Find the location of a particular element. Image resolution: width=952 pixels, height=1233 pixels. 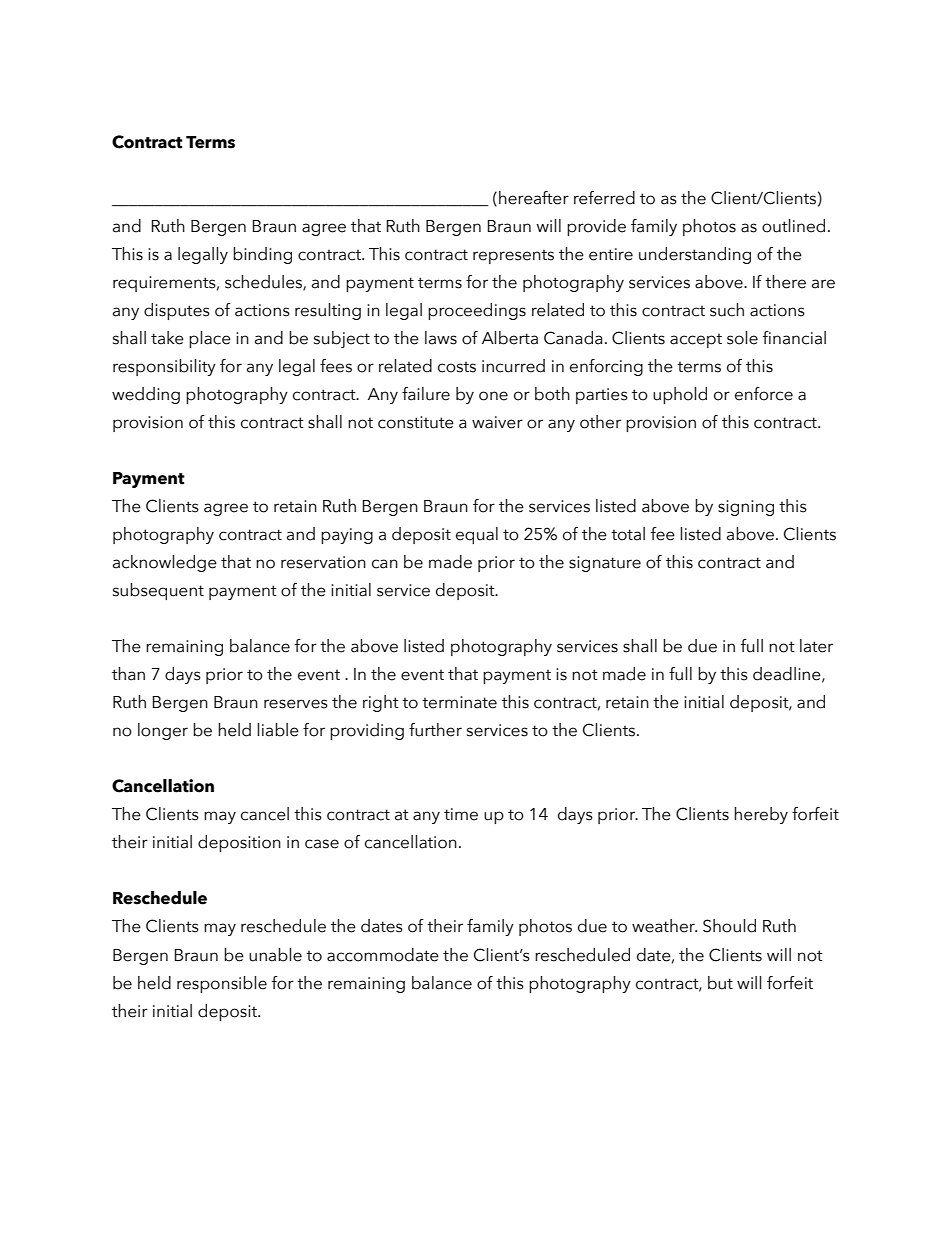

hereby is located at coordinates (761, 815).
